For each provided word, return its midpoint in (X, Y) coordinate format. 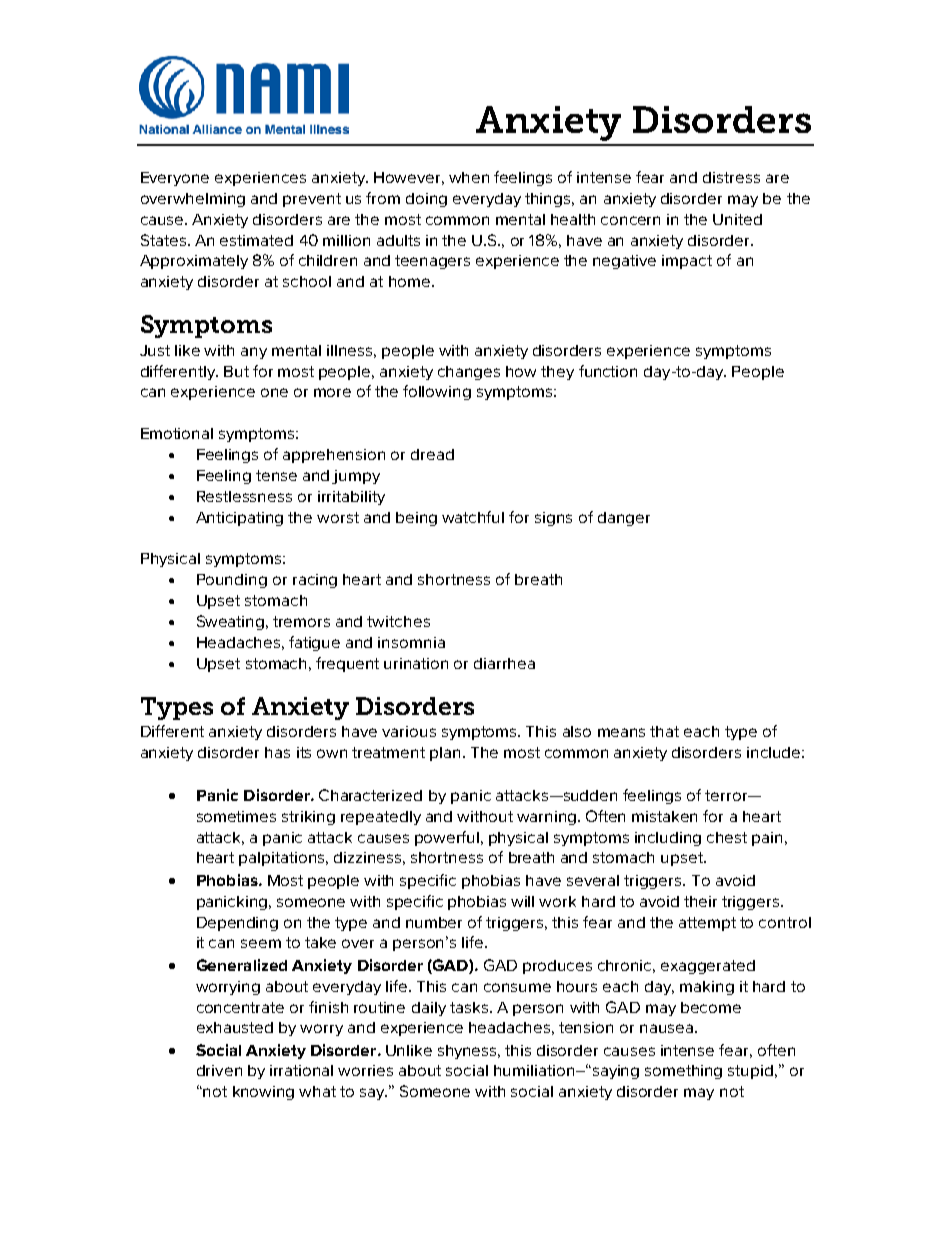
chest (727, 837)
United (737, 219)
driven (219, 1070)
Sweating (232, 622)
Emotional (177, 433)
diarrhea (504, 663)
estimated (256, 240)
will (522, 901)
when (469, 177)
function (608, 371)
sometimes (236, 816)
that (664, 731)
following (437, 392)
